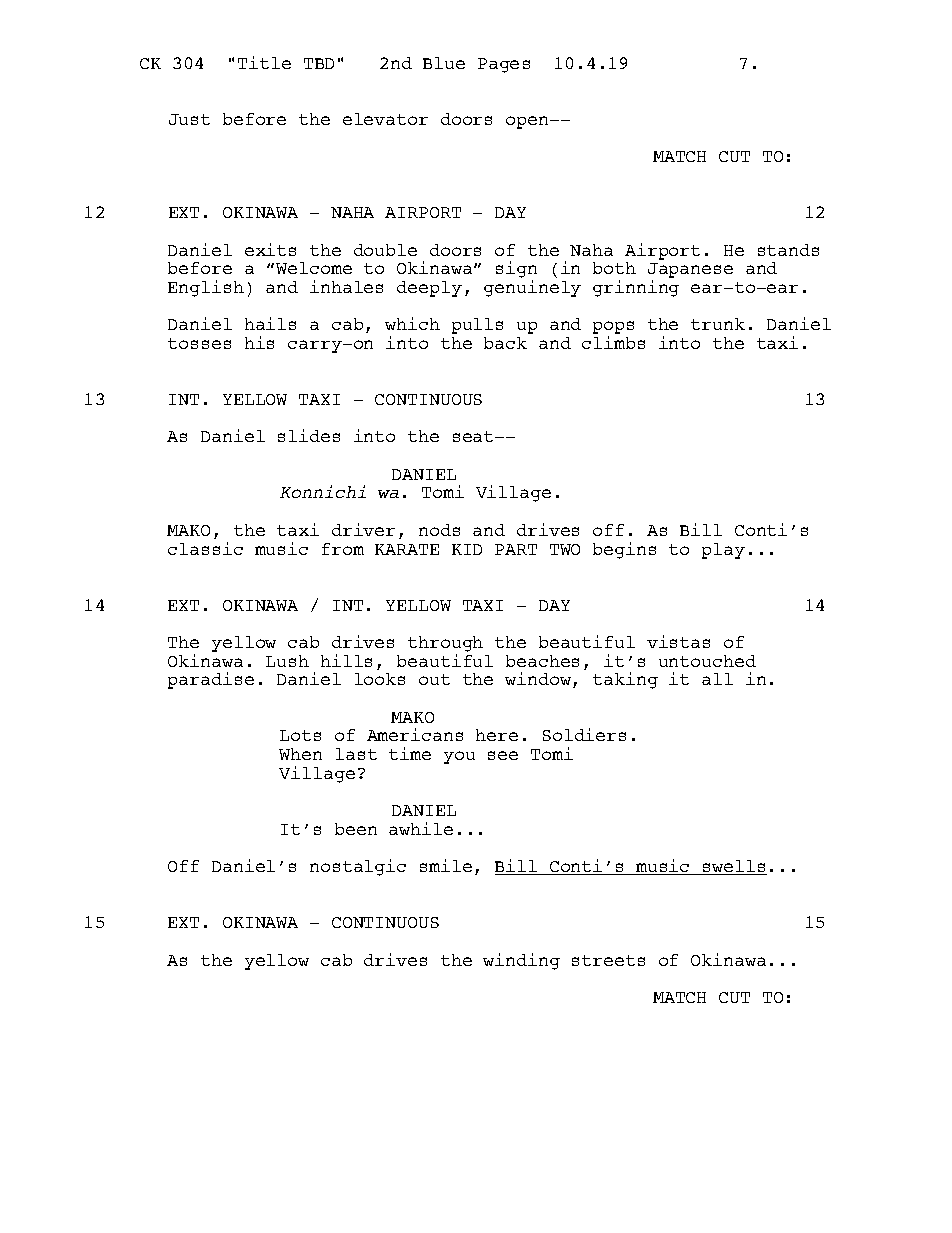 This screenshot has height=1233, width=952. Describe the element at coordinates (189, 119) in the screenshot. I see `Just` at that location.
